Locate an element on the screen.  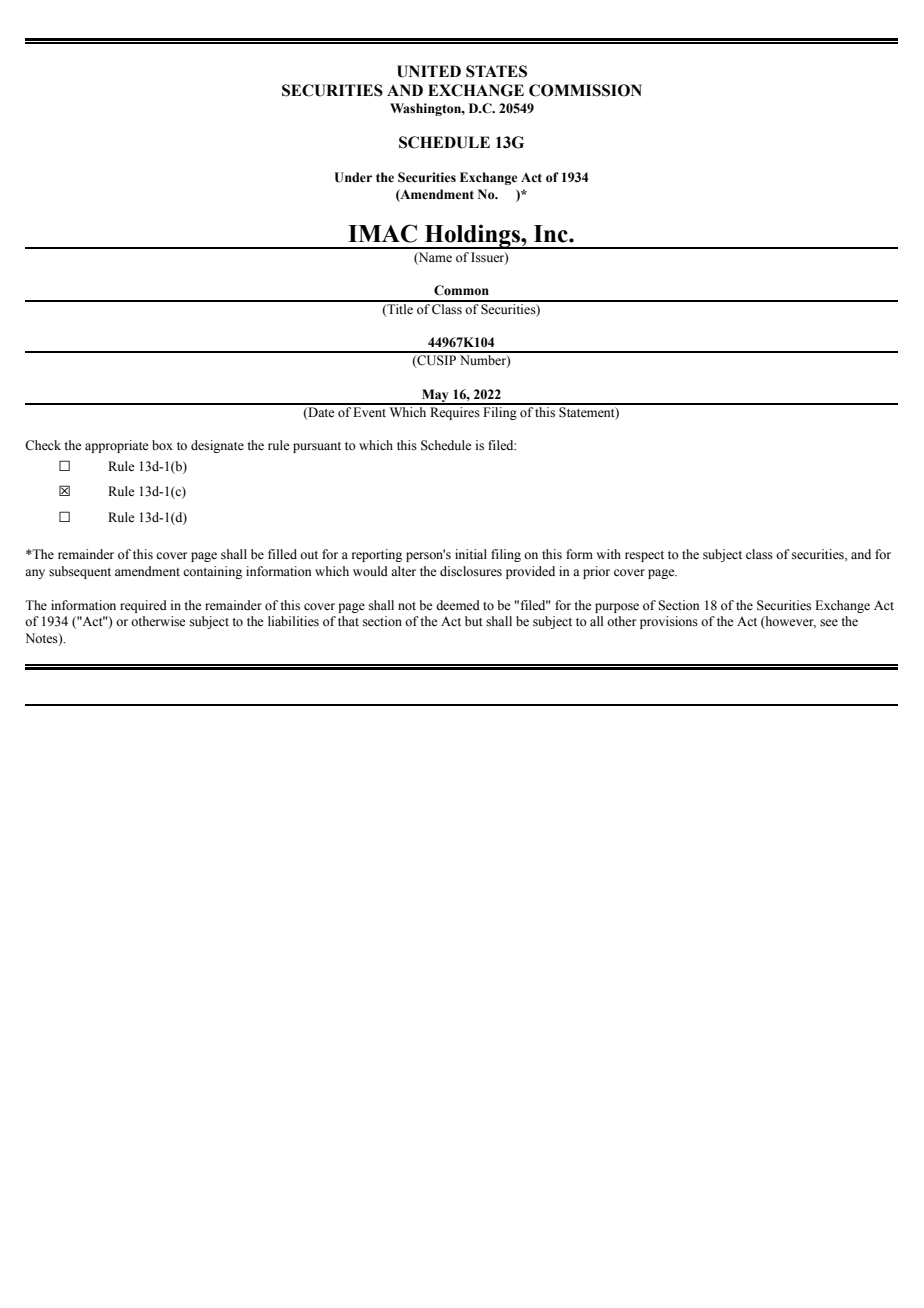
UNITED is located at coordinates (429, 71).
